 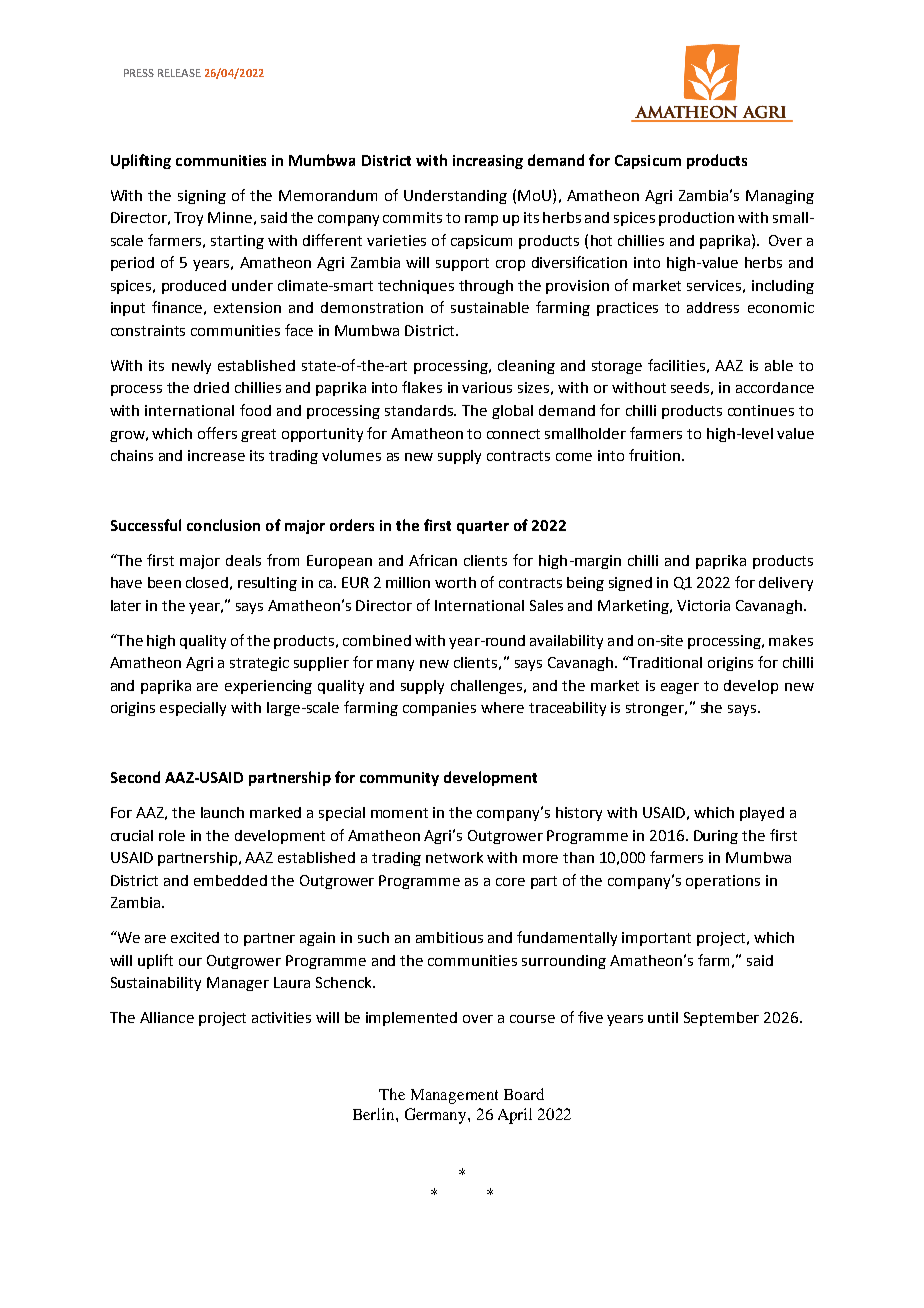 What do you see at coordinates (762, 814) in the screenshot?
I see `played` at bounding box center [762, 814].
